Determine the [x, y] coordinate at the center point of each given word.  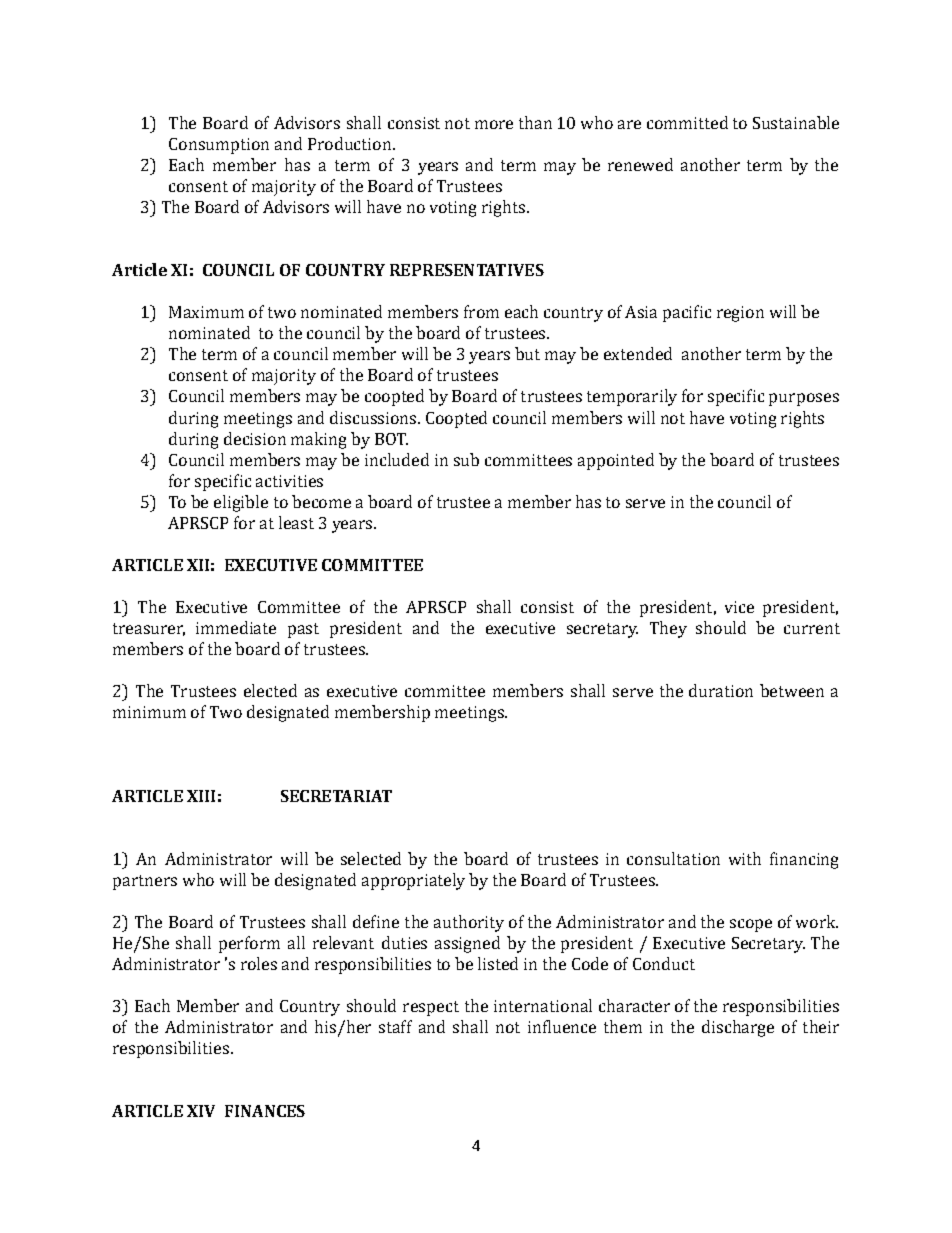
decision [255, 438]
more [494, 124]
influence [562, 1026]
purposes [804, 399]
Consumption [219, 146]
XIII [201, 796]
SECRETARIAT [336, 796]
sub [466, 459]
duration [721, 690]
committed [687, 122]
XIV [201, 1111]
